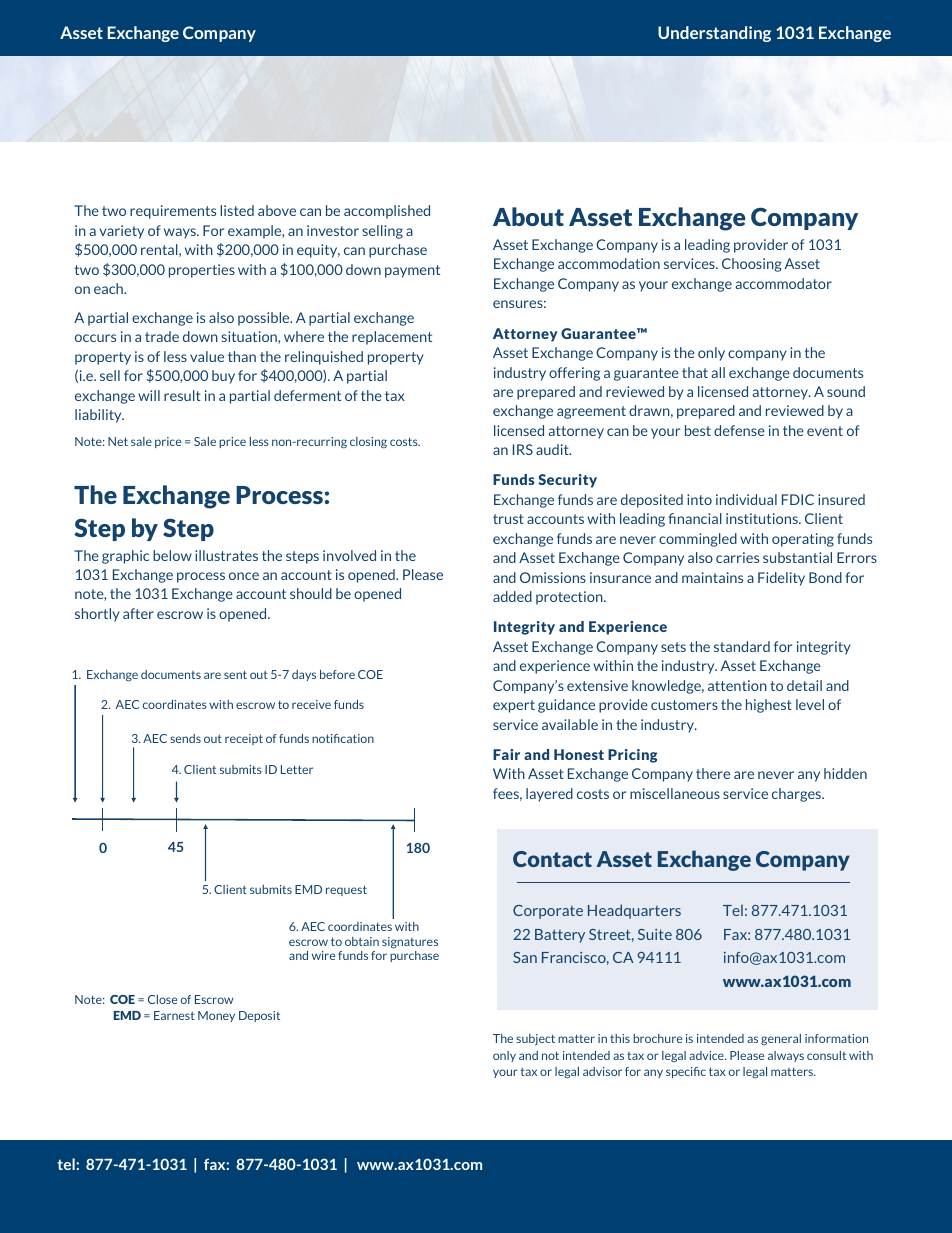 The width and height of the page is (952, 1233). I want to click on About, so click(528, 216).
